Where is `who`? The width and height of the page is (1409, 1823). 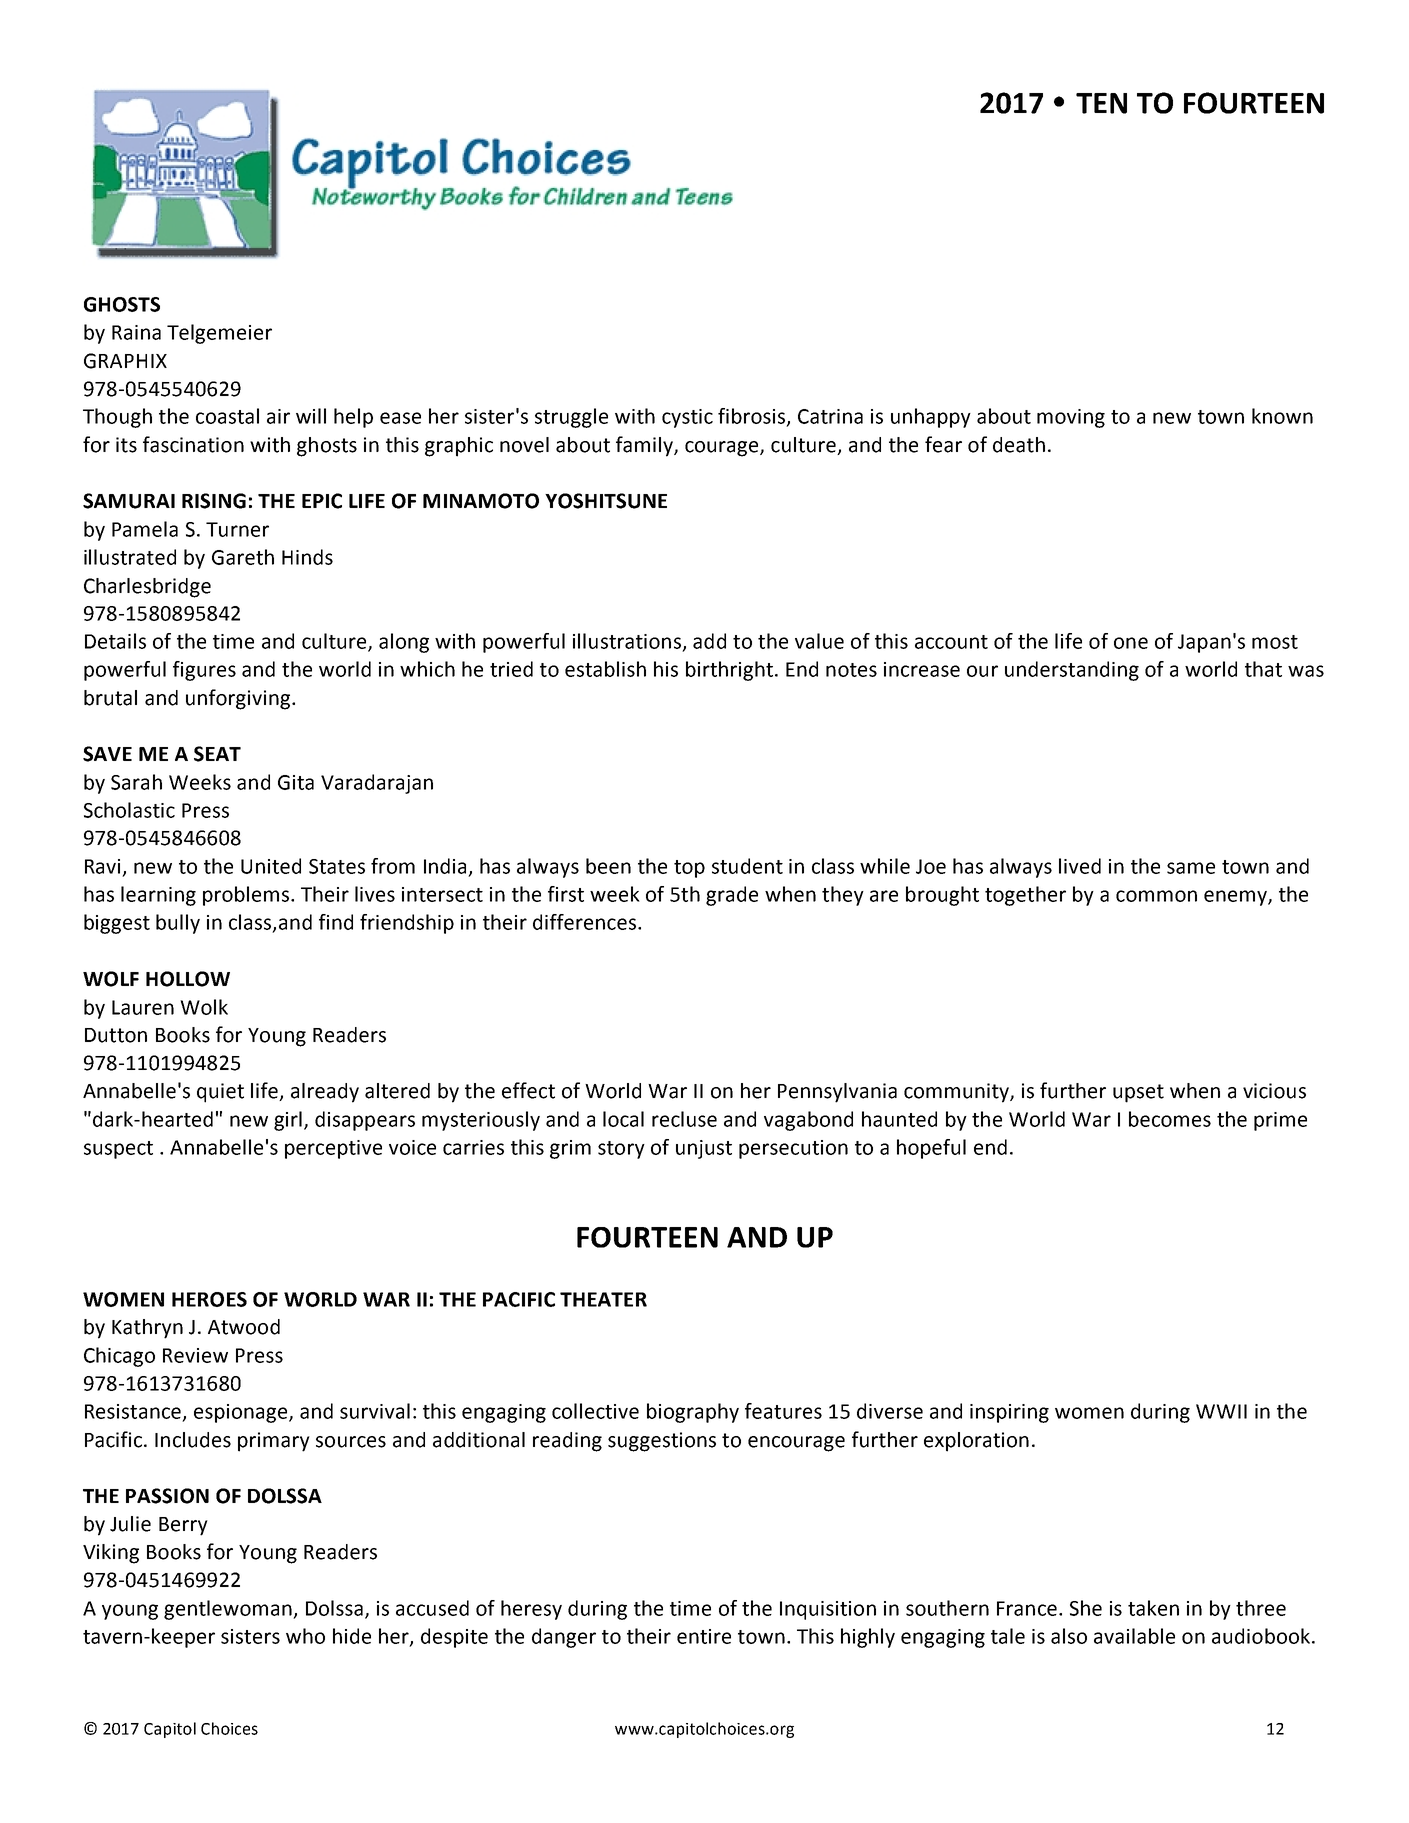
who is located at coordinates (305, 1636).
